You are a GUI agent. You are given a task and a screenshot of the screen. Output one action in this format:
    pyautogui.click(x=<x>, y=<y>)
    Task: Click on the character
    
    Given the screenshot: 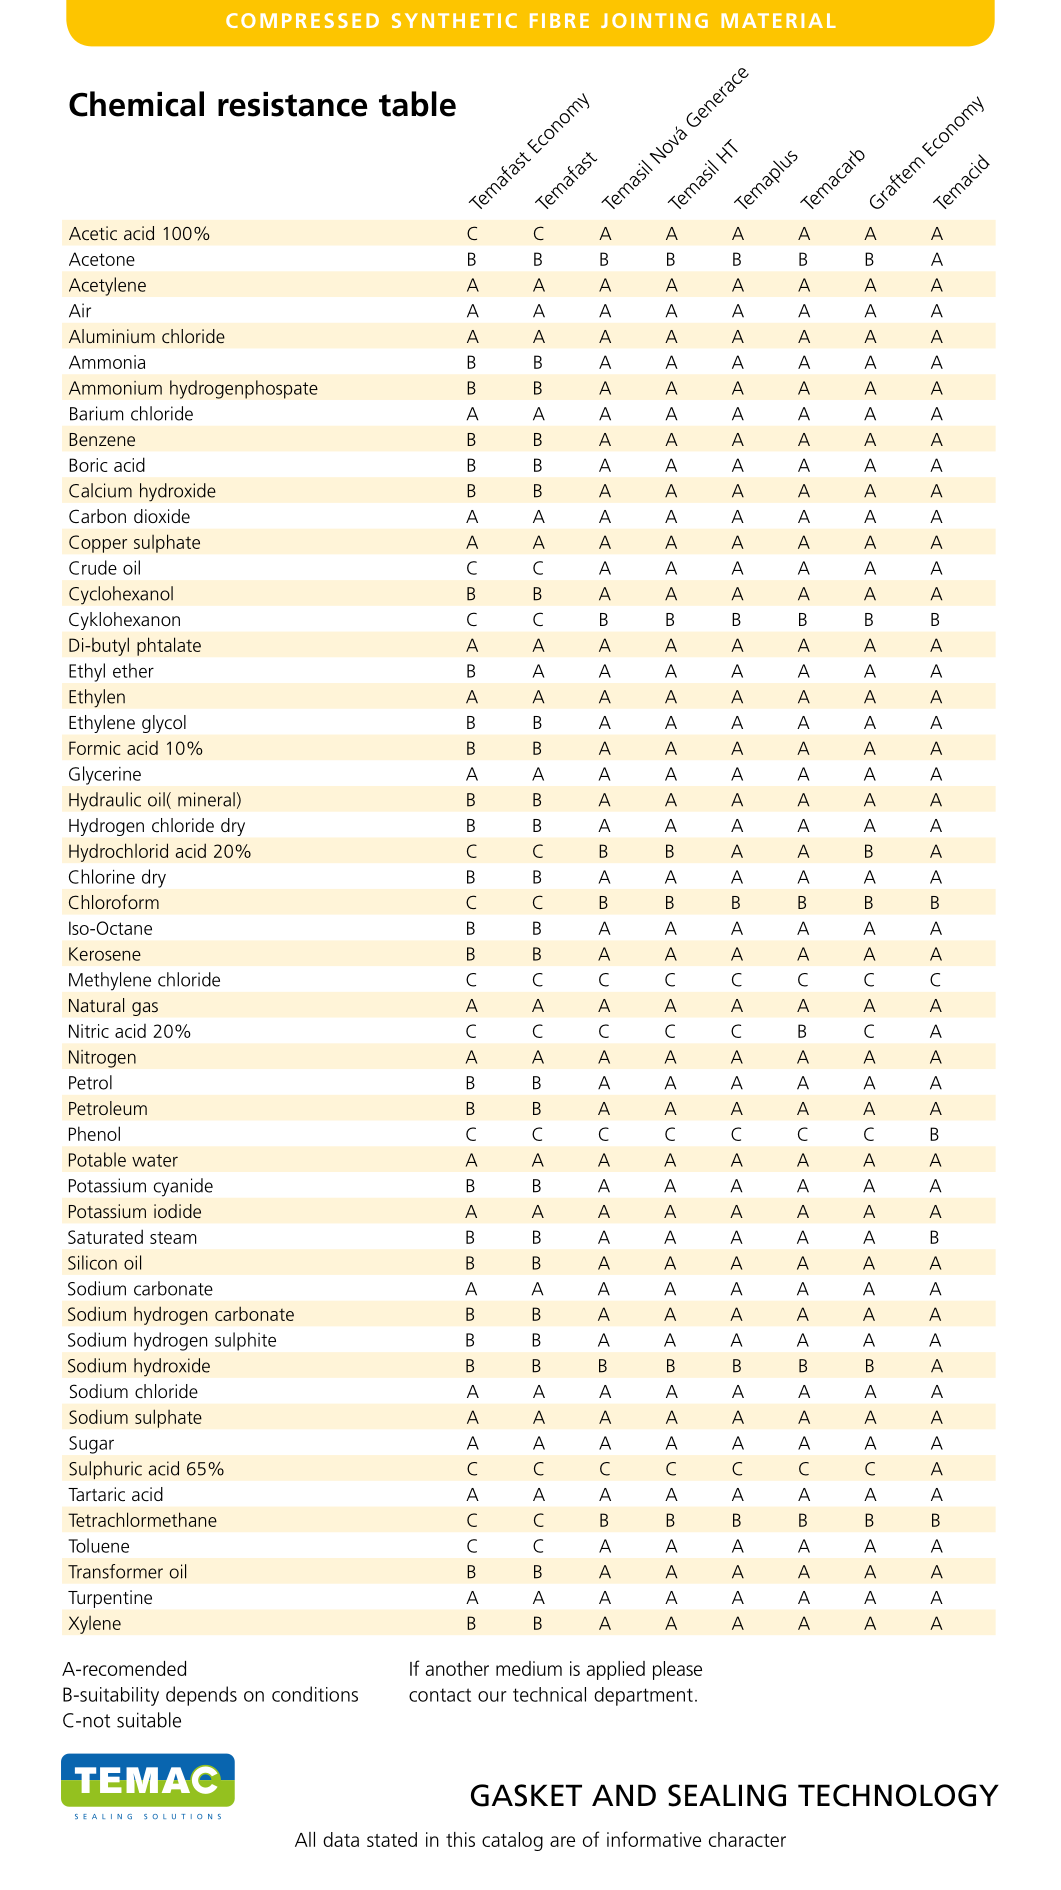 What is the action you would take?
    pyautogui.click(x=747, y=1839)
